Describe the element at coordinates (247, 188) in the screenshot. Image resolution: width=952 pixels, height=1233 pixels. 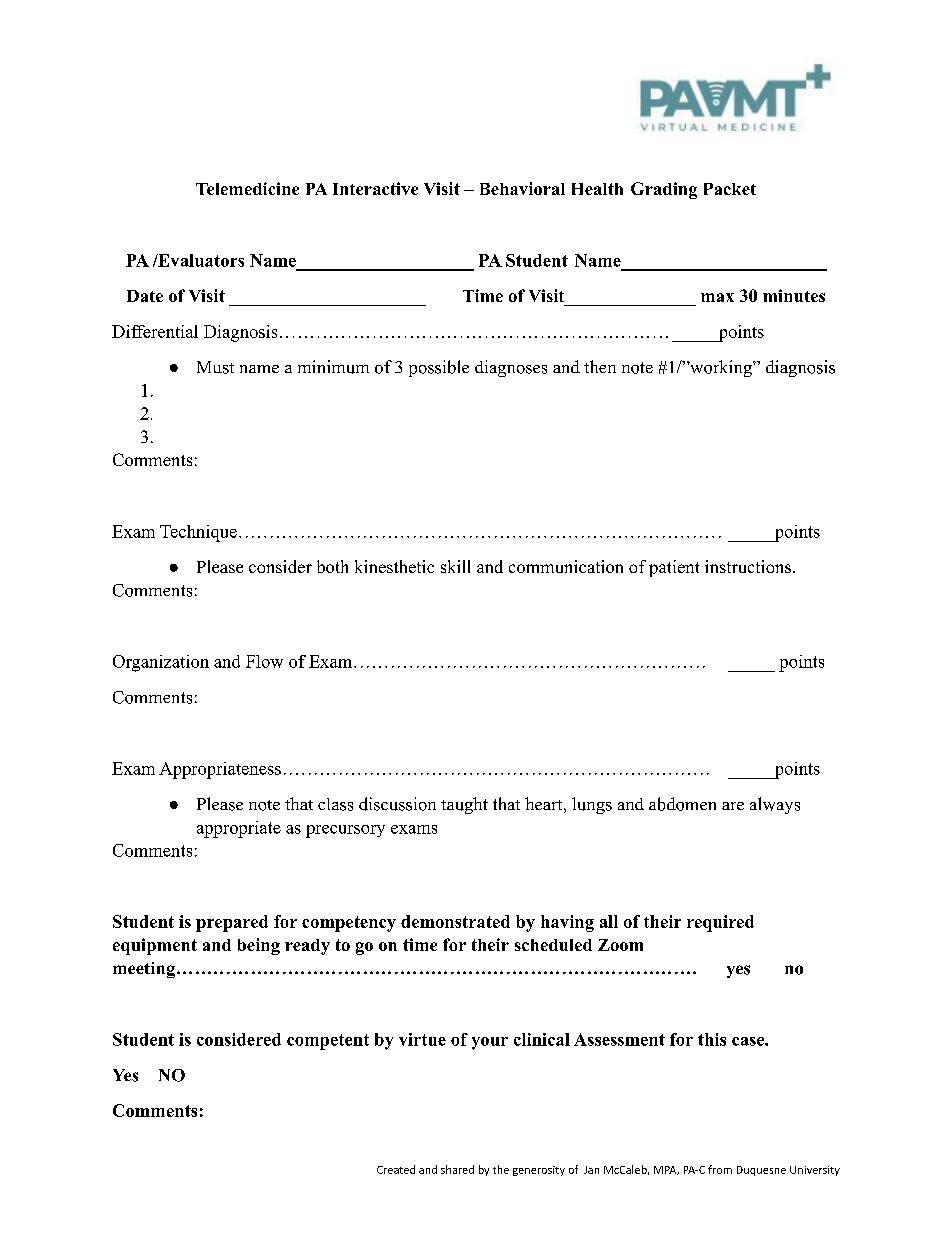
I see `Telemedicine` at that location.
